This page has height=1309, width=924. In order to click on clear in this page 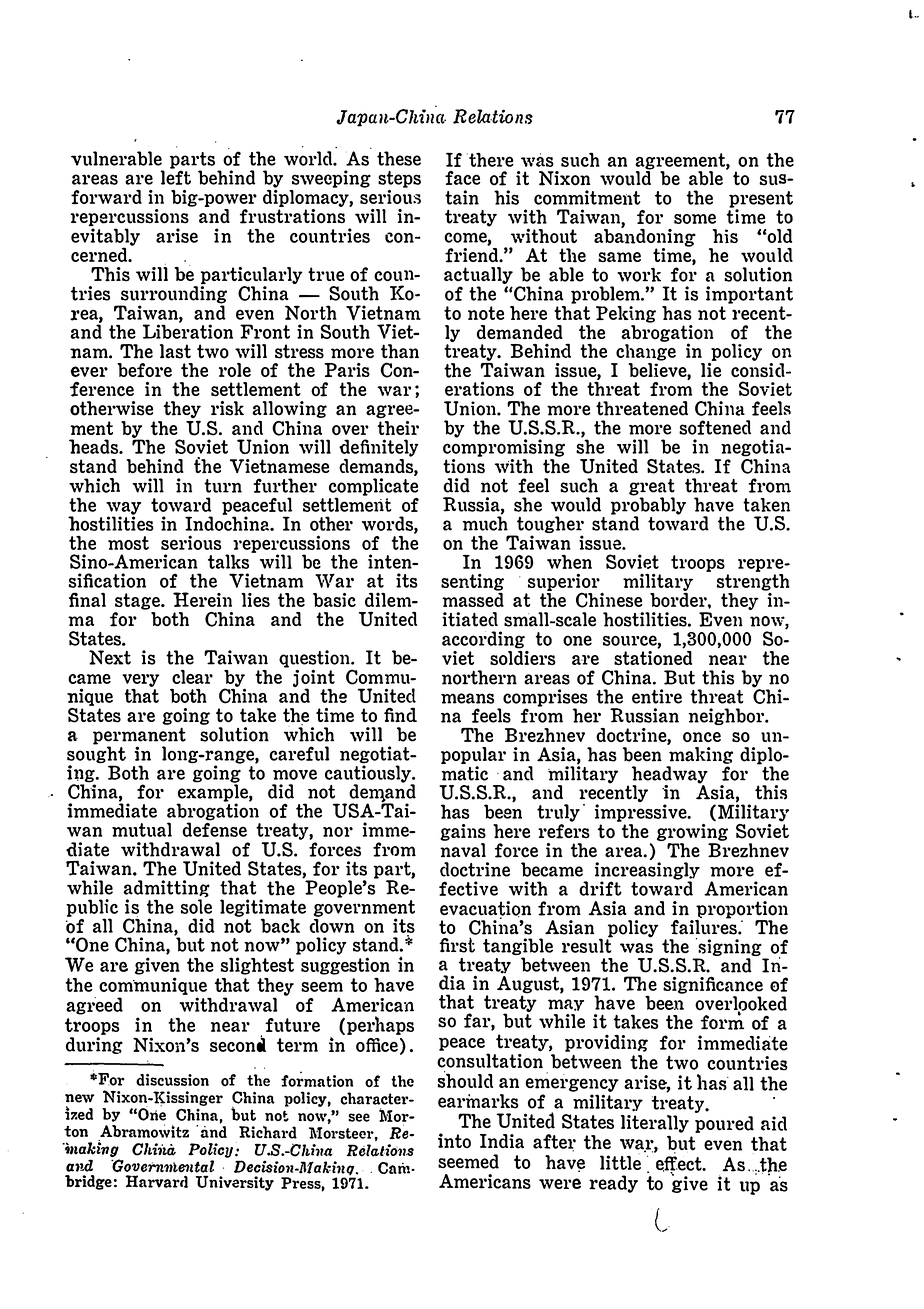, I will do `click(192, 676)`.
